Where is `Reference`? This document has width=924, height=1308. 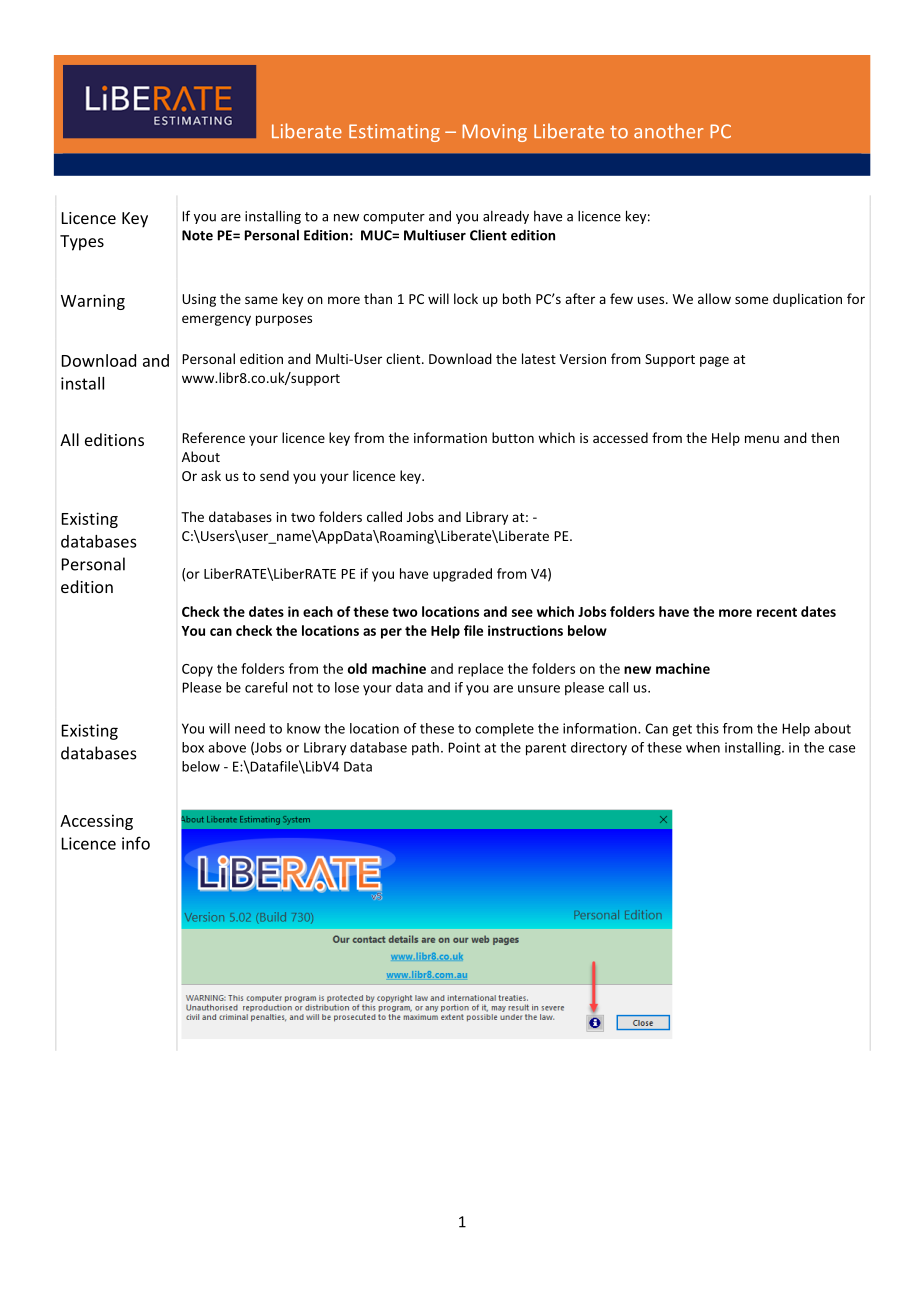 Reference is located at coordinates (213, 437).
